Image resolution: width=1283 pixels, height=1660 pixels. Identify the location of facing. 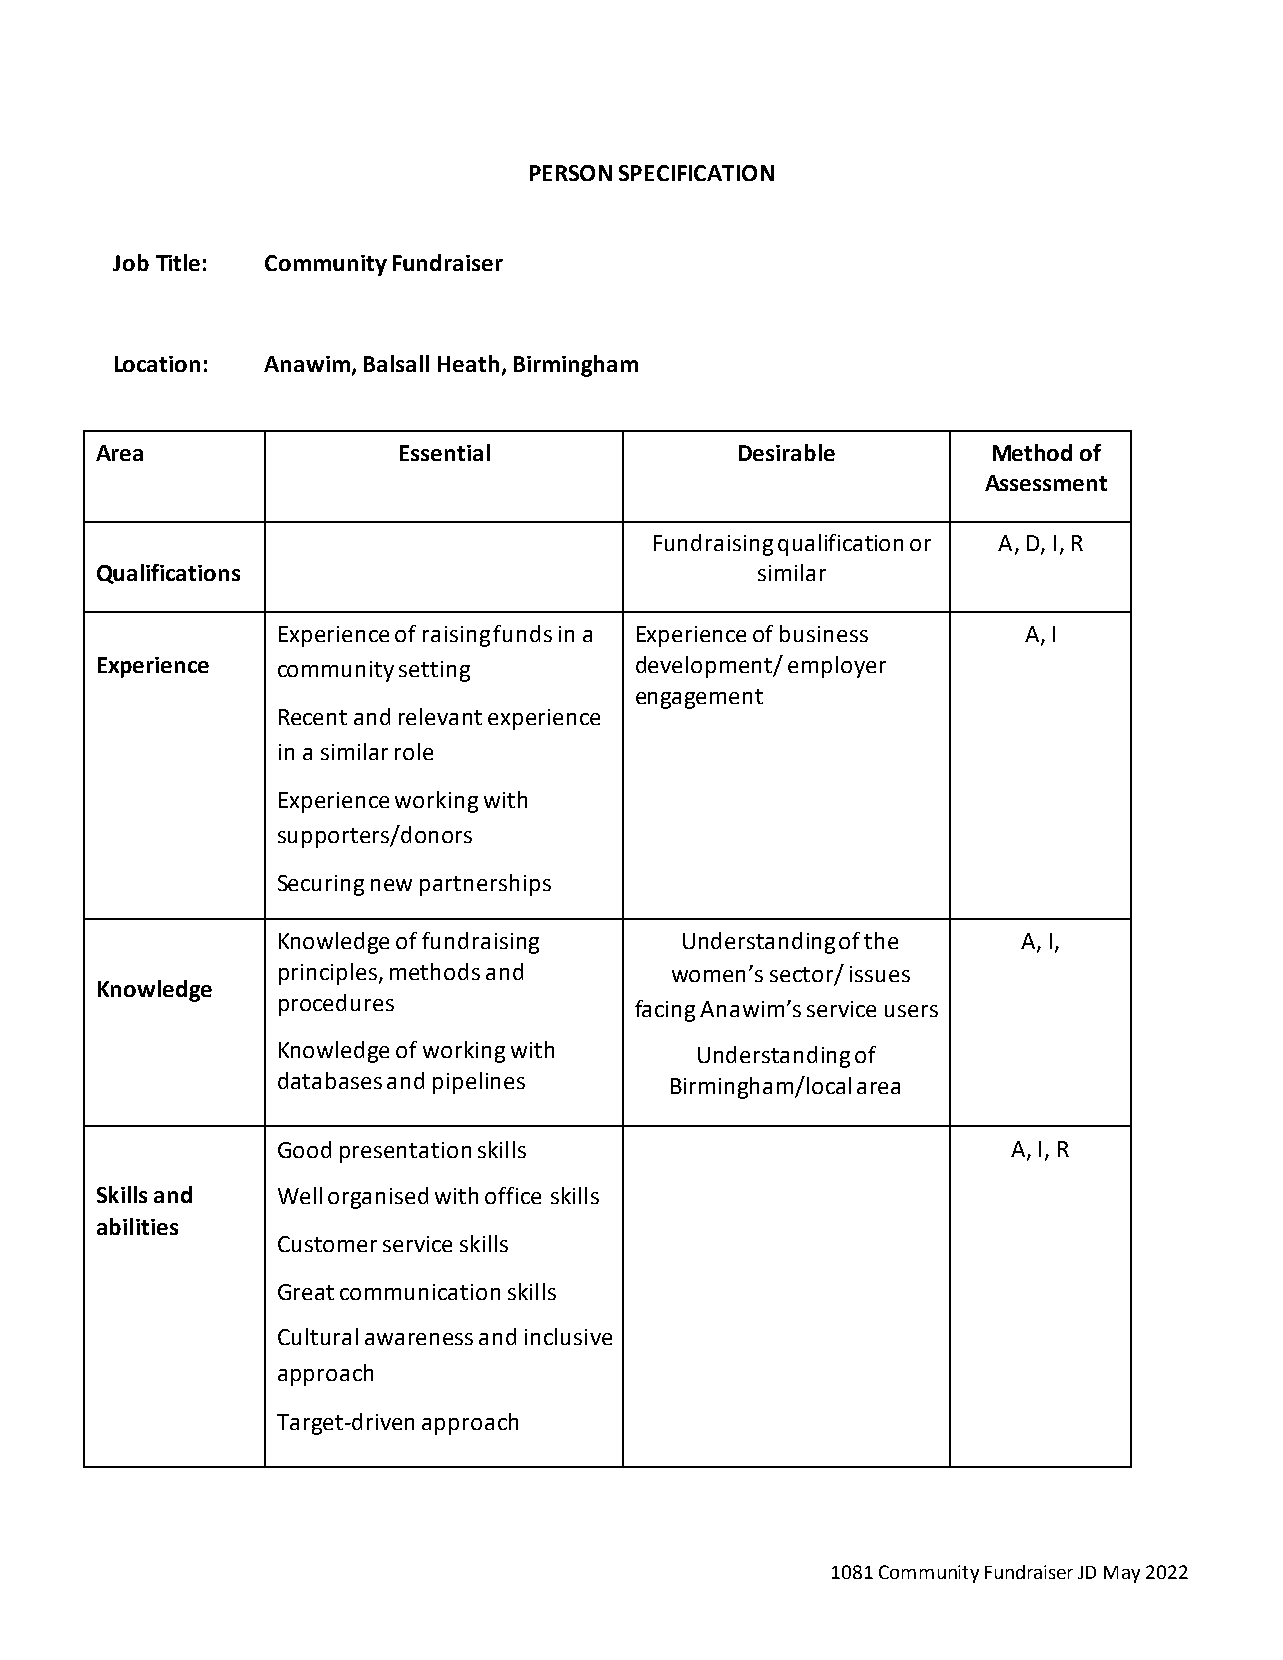
(665, 1011).
